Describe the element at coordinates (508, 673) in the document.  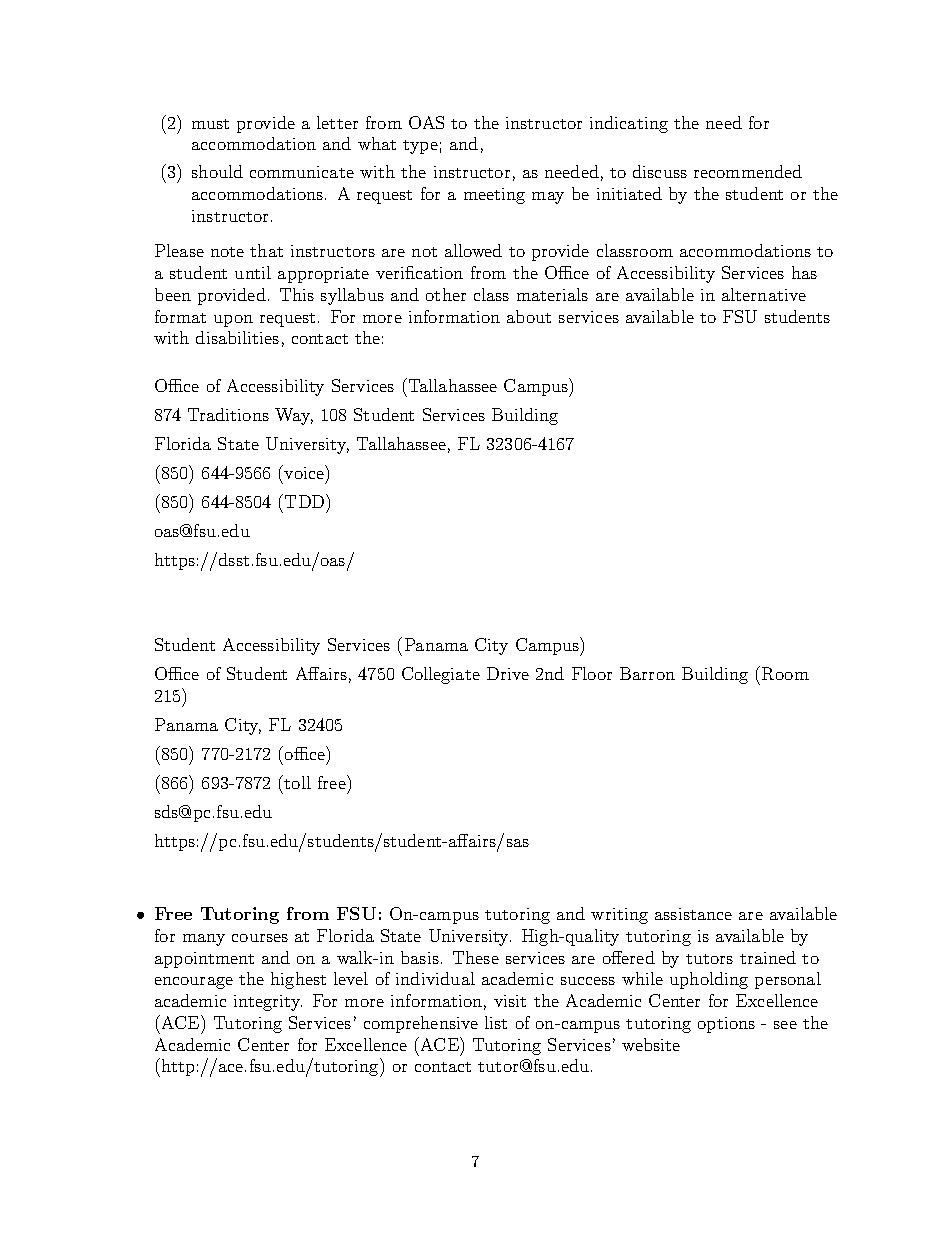
I see `Drive` at that location.
